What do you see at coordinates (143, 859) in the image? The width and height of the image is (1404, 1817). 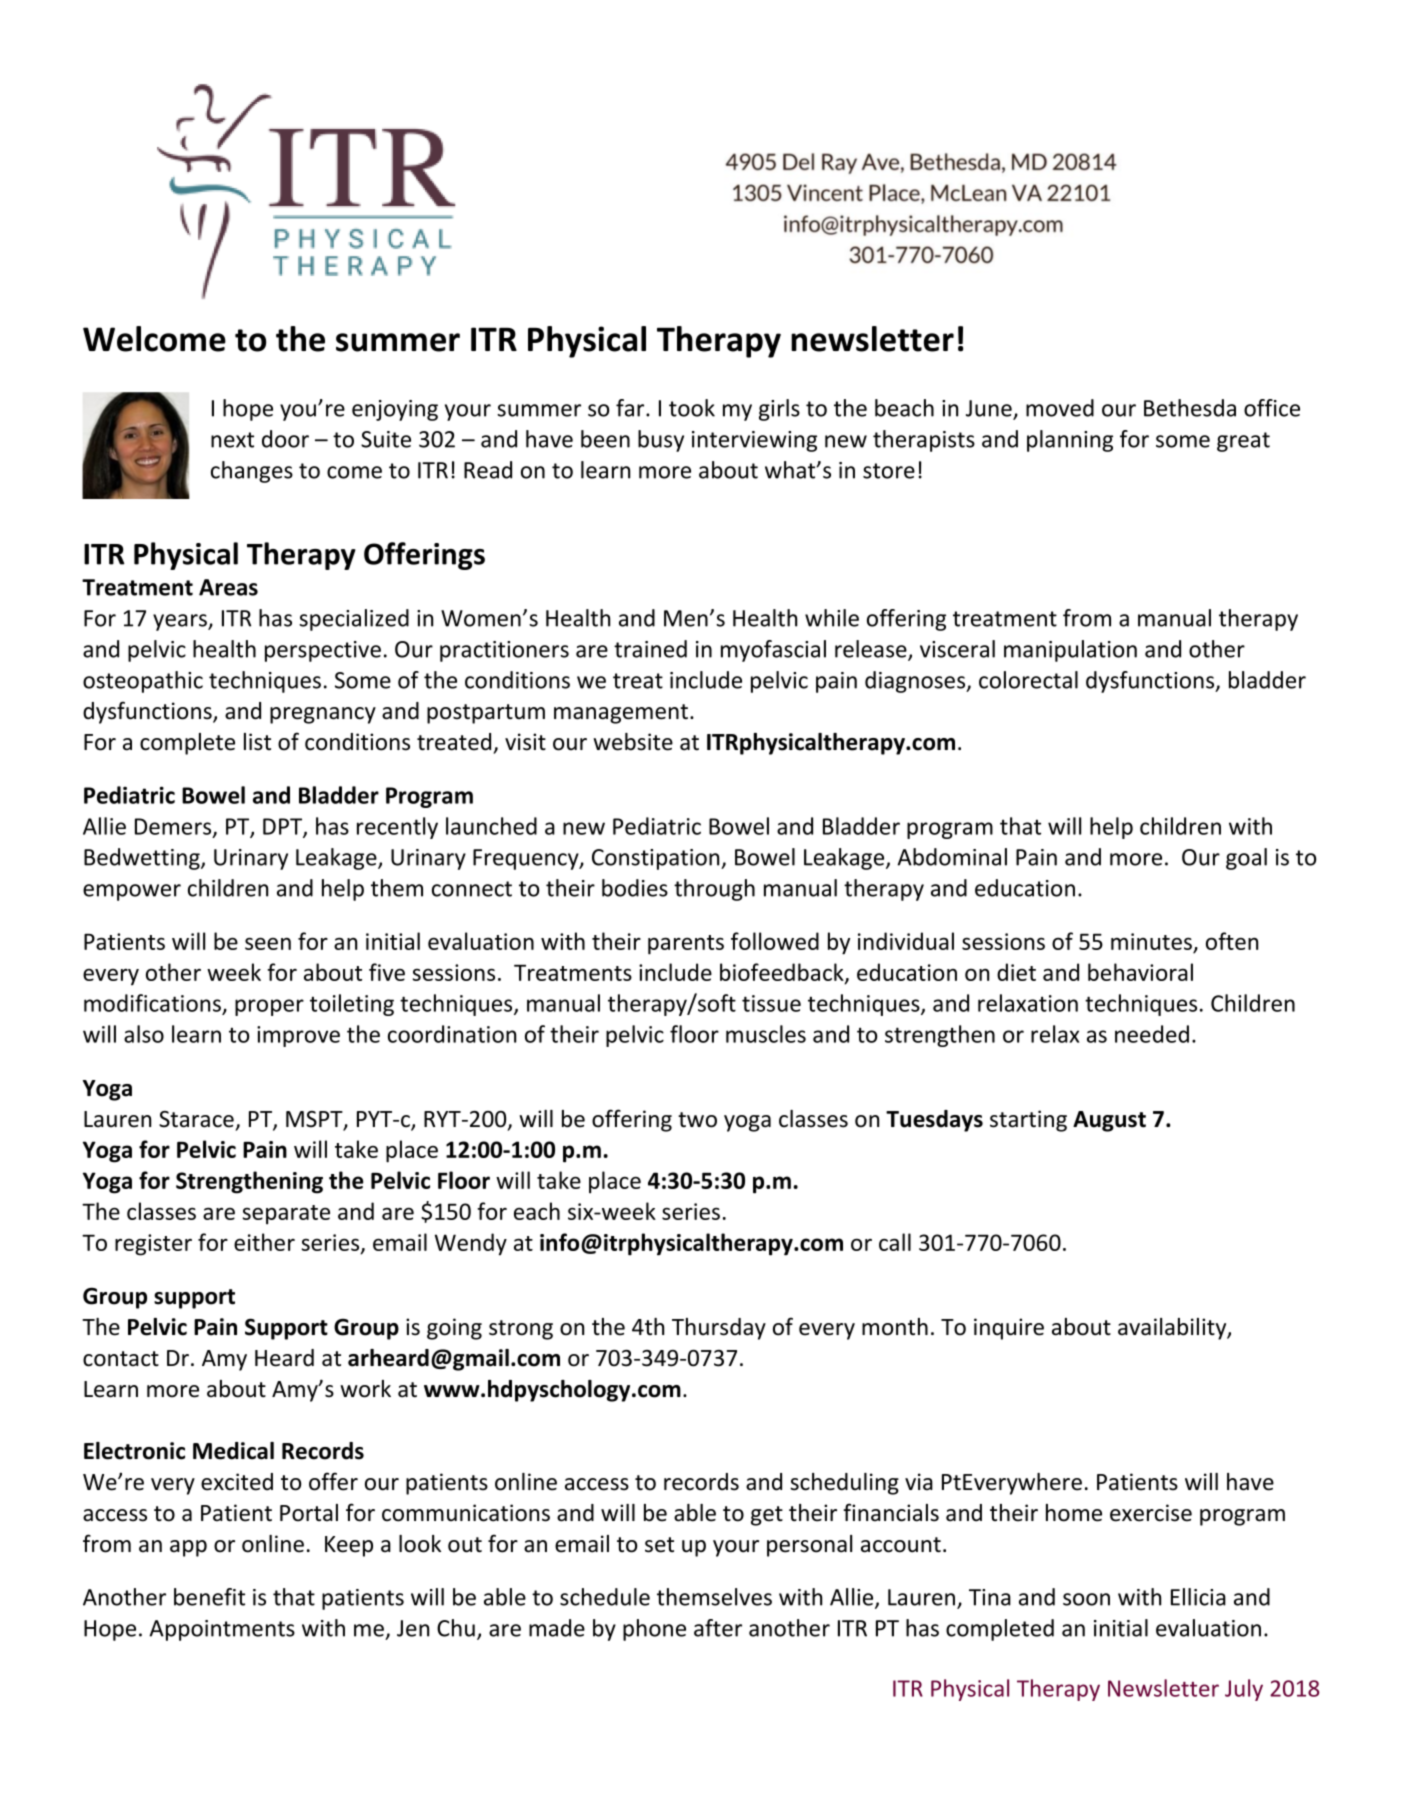 I see `Bedwetting` at bounding box center [143, 859].
